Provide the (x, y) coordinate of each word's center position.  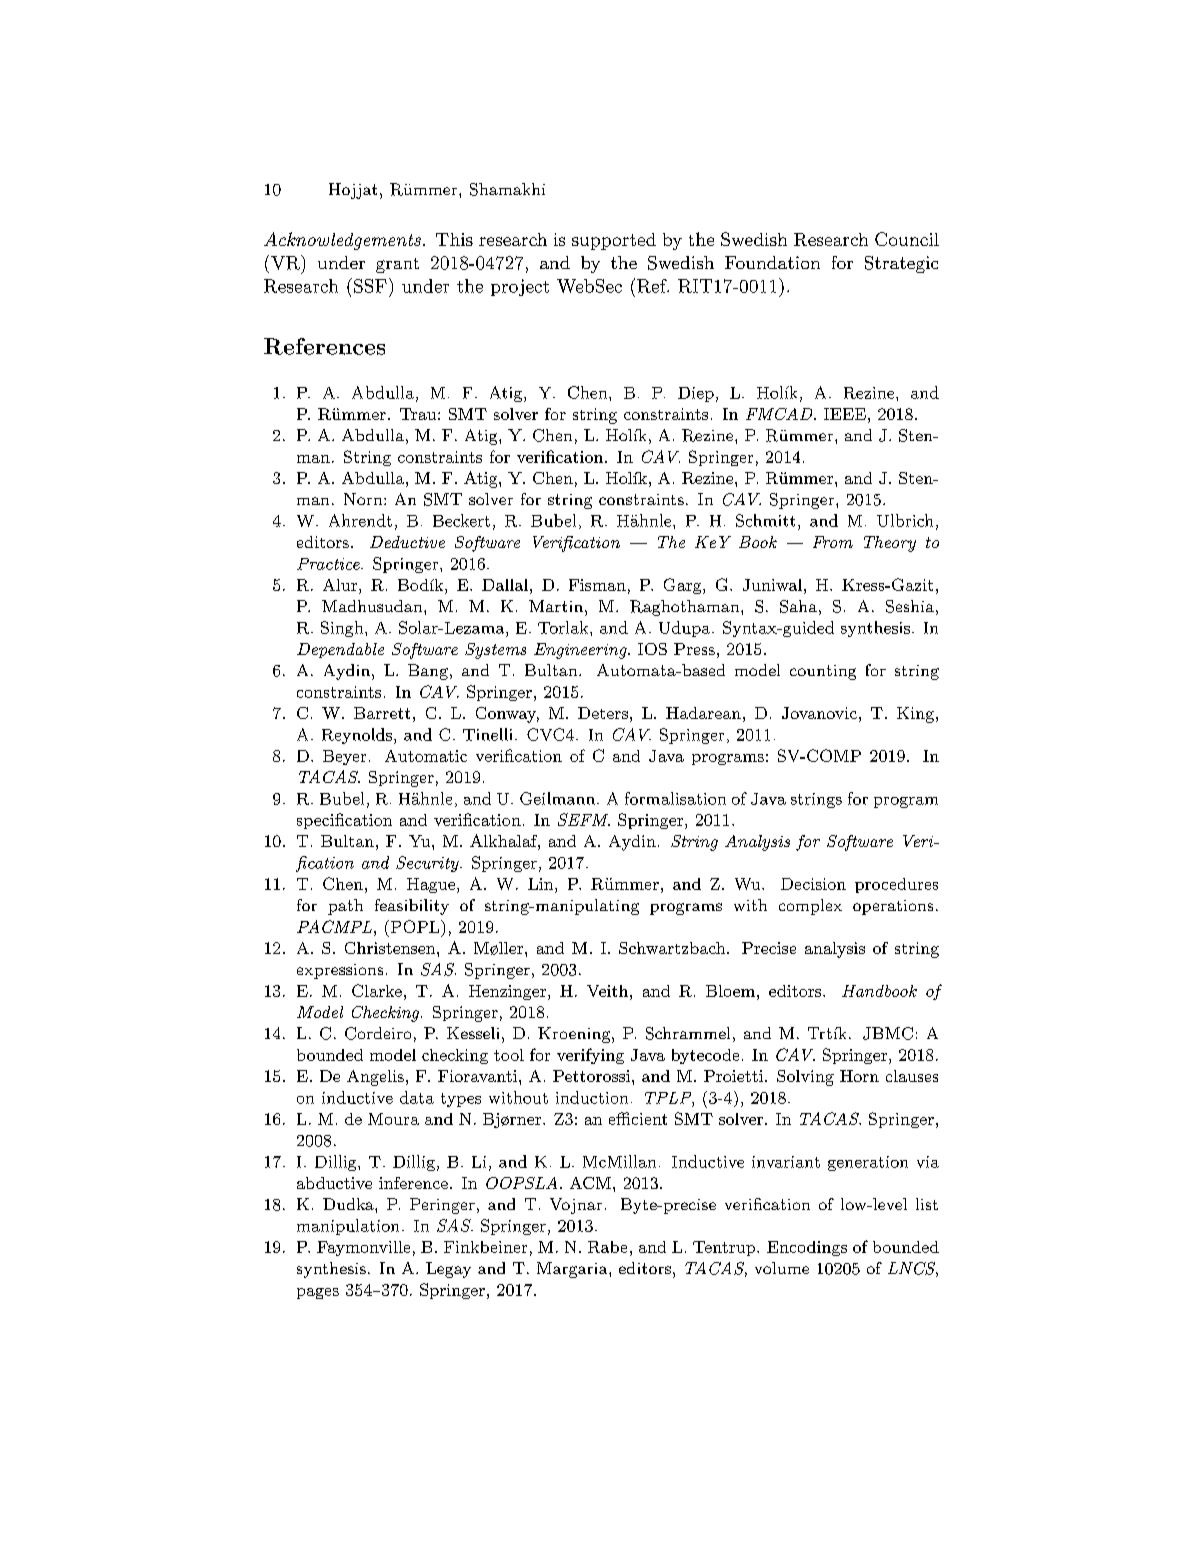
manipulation (348, 1227)
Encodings (807, 1248)
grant (397, 265)
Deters (603, 713)
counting (823, 672)
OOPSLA (521, 1183)
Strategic (901, 264)
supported (614, 241)
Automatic (426, 756)
